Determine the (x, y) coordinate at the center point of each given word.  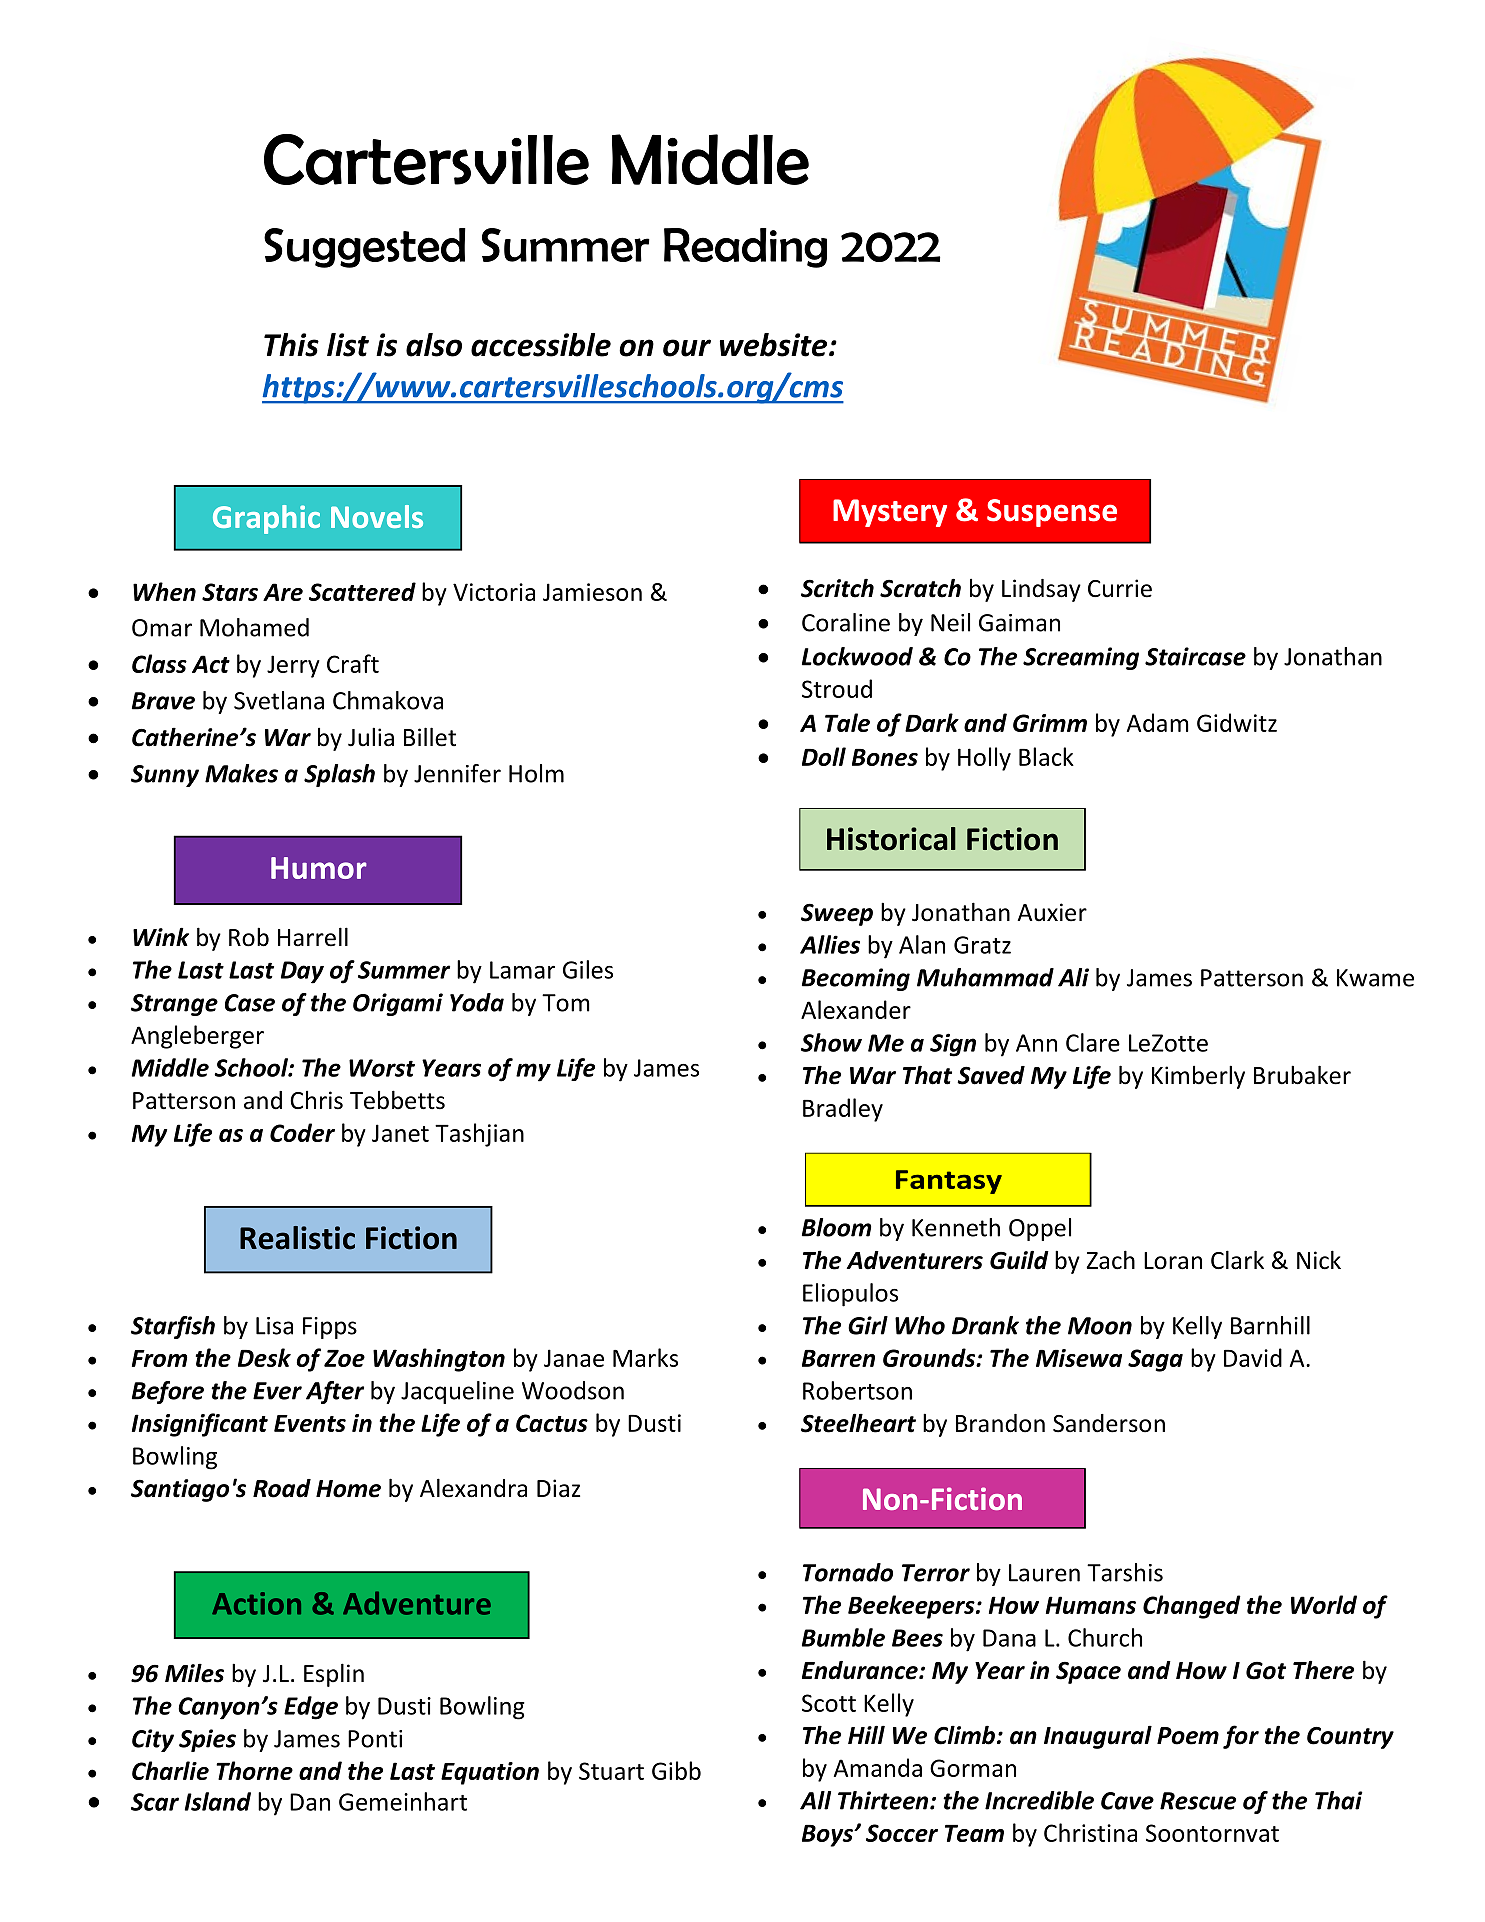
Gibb (676, 1770)
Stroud (837, 688)
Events (310, 1423)
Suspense (1052, 513)
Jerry (293, 666)
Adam (1158, 722)
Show (831, 1042)
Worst (382, 1068)
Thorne (254, 1770)
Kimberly (1198, 1077)
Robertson (857, 1390)
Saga (1155, 1360)
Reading (745, 248)
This (291, 345)
